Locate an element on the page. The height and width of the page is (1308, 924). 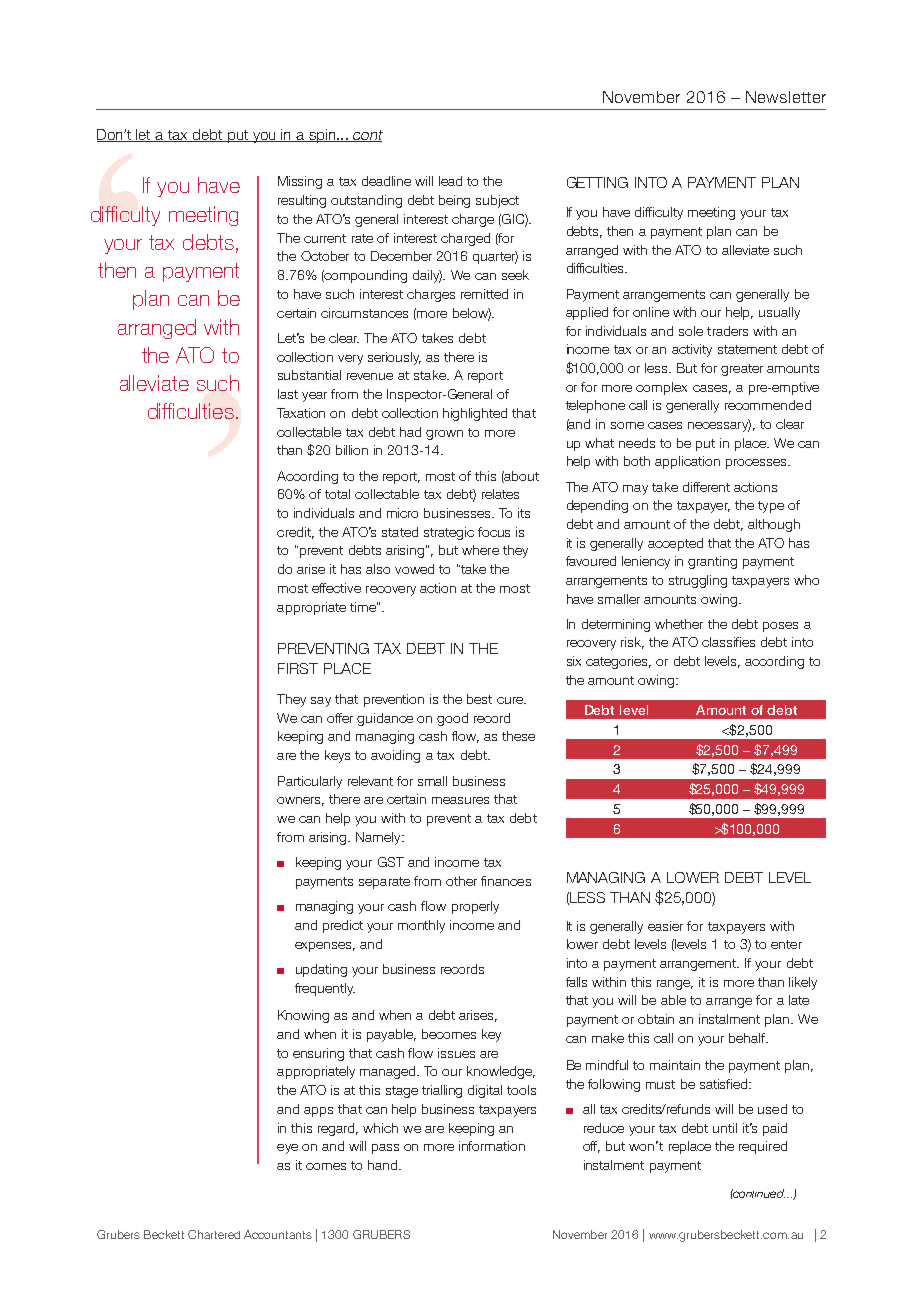
Newsletter is located at coordinates (786, 97).
